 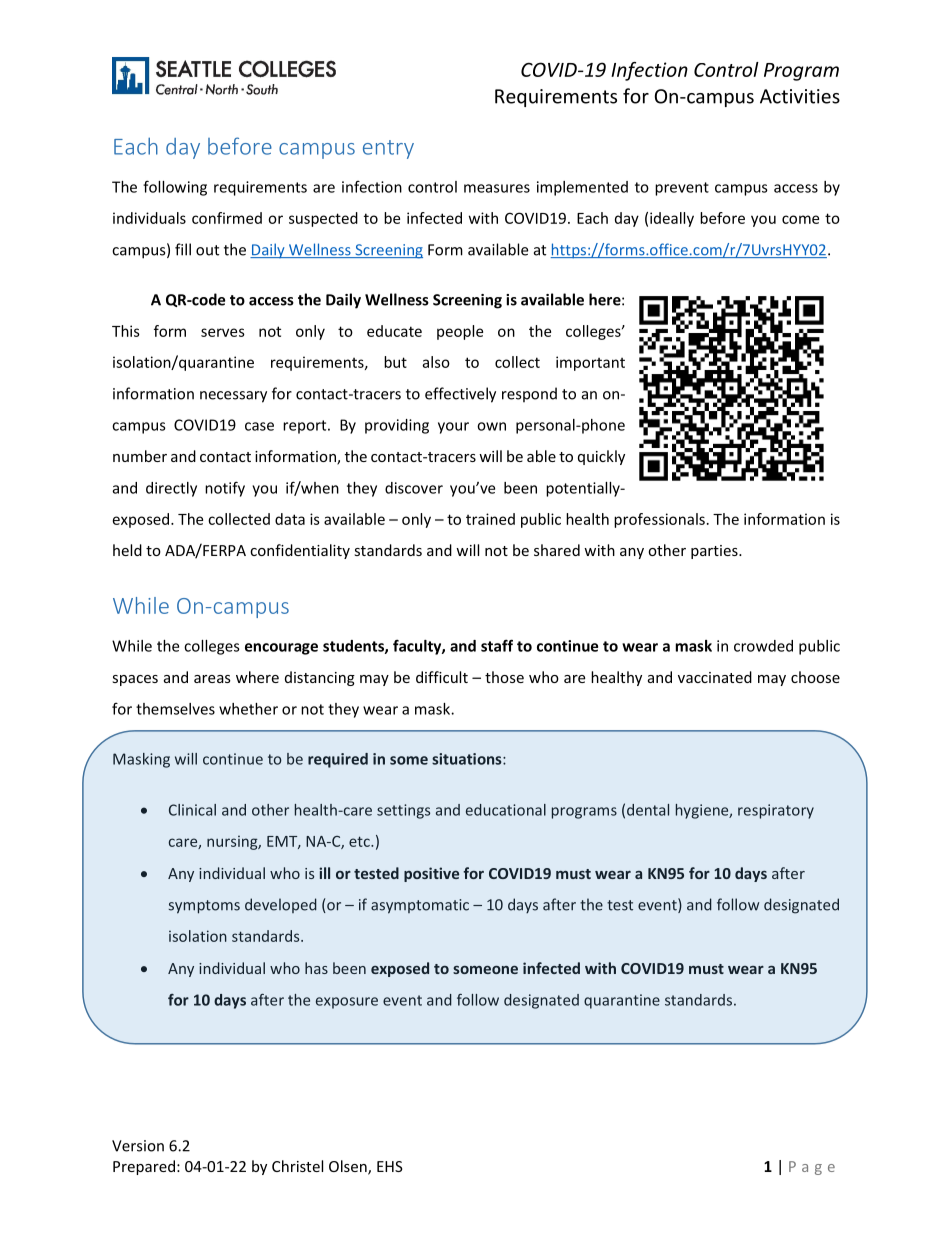 What do you see at coordinates (776, 811) in the document?
I see `respiratory` at bounding box center [776, 811].
